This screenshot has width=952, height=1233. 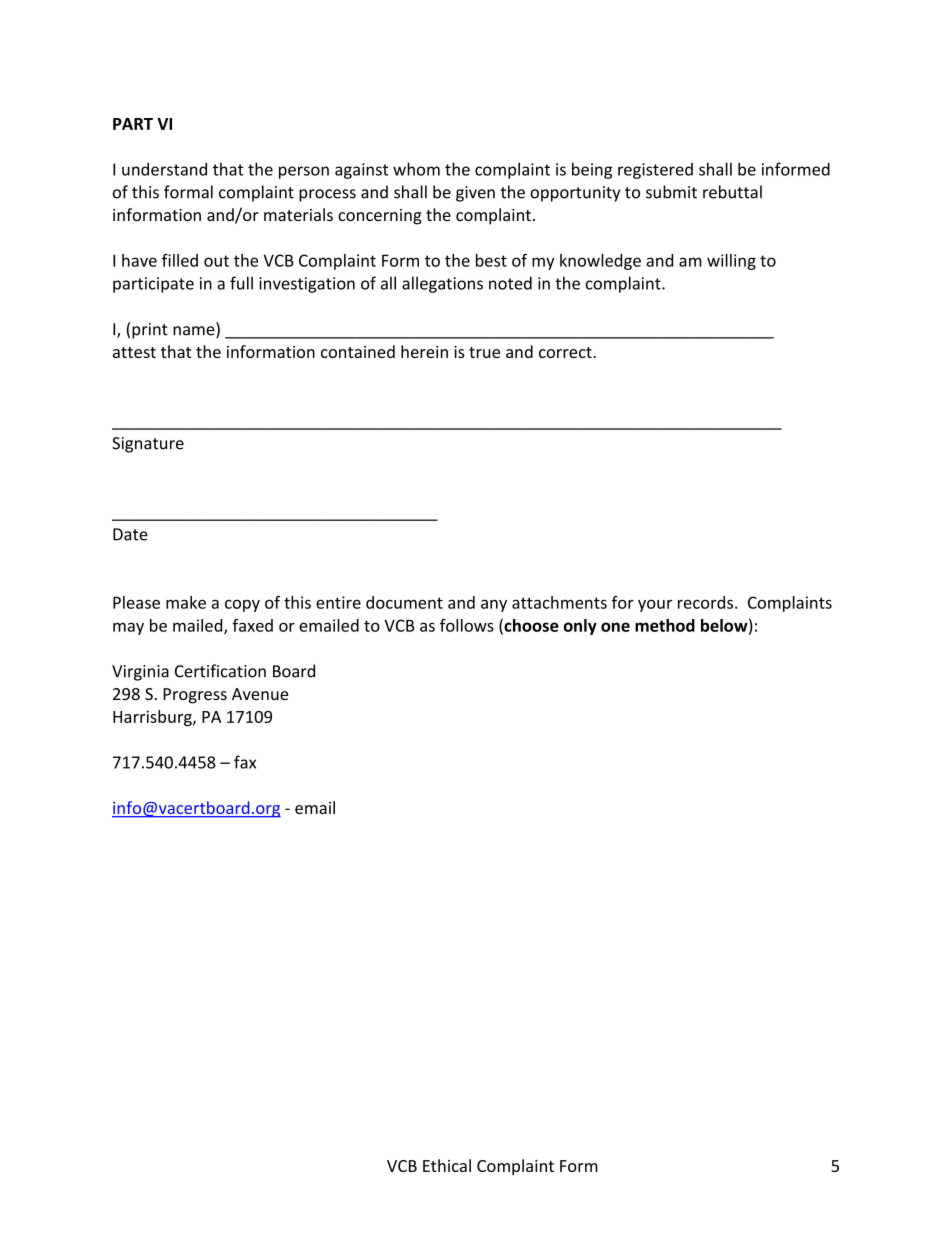 What do you see at coordinates (671, 192) in the screenshot?
I see `submit` at bounding box center [671, 192].
